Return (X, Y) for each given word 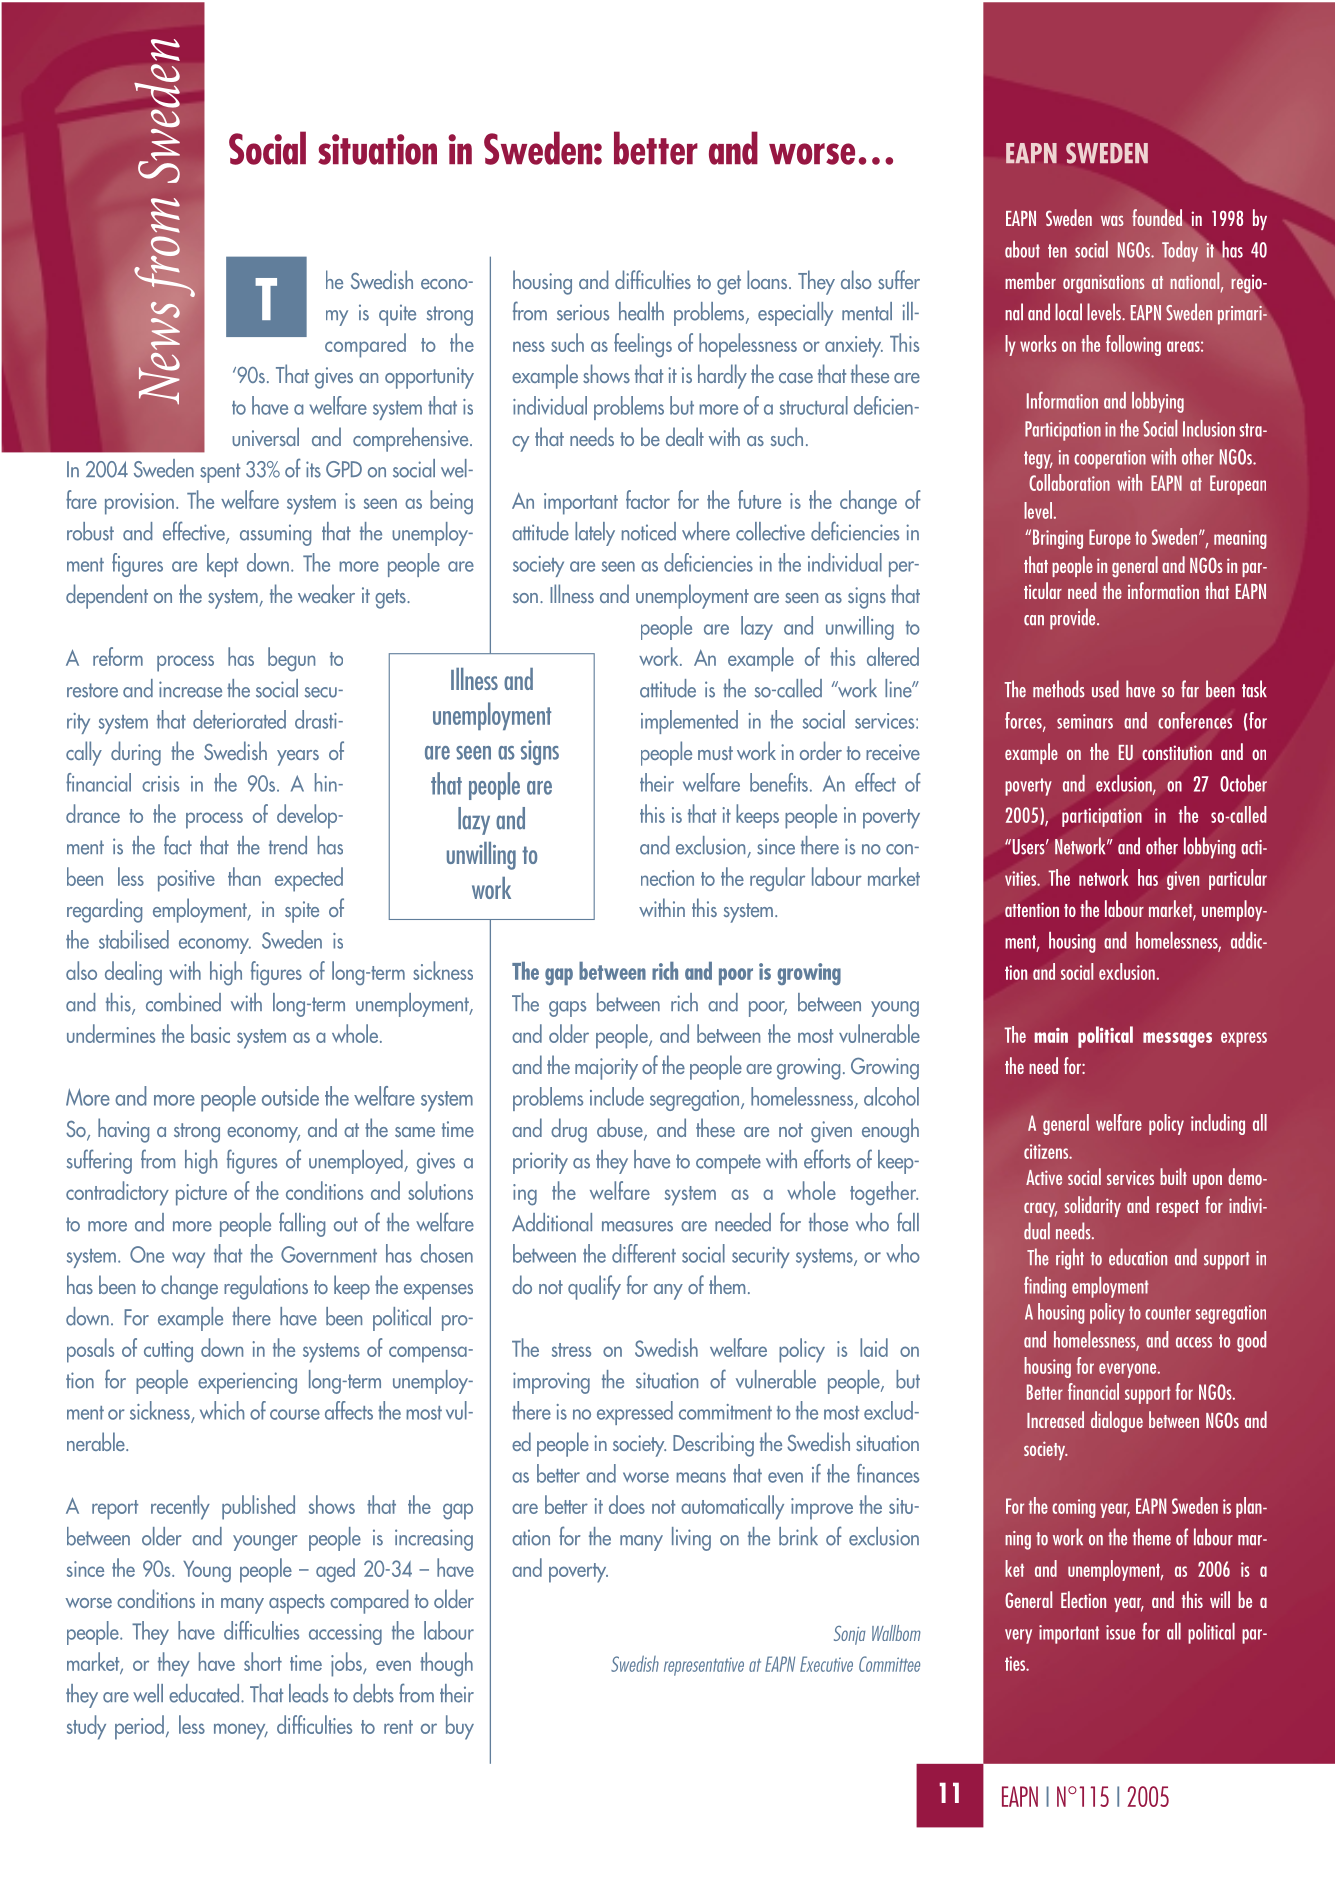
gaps (567, 1009)
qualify (594, 1287)
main (1051, 1035)
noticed (649, 531)
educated (205, 1693)
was (1112, 221)
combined (183, 1002)
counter (1168, 1313)
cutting (168, 1352)
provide (1074, 619)
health (641, 311)
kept (222, 565)
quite (397, 315)
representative (704, 1666)
